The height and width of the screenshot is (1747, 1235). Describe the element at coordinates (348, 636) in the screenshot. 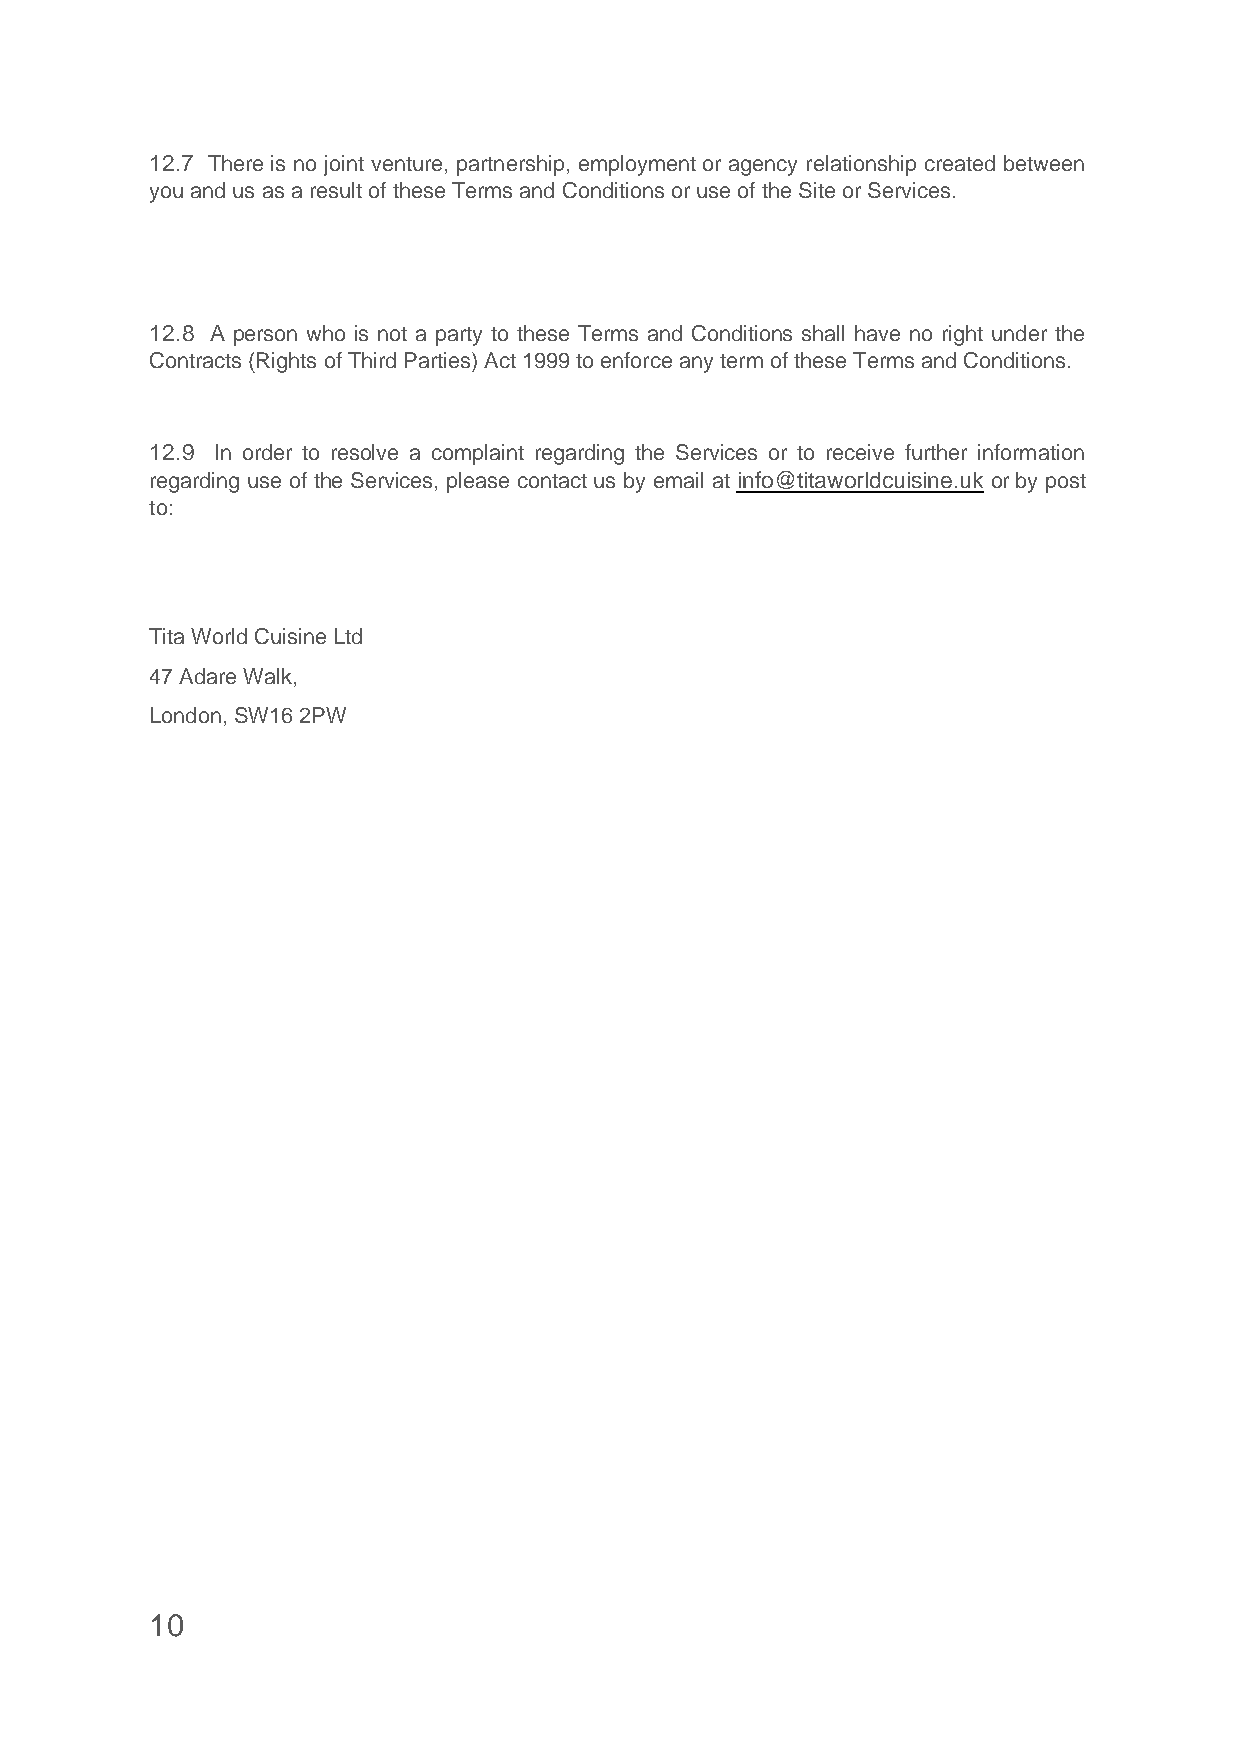

I see `Ltd` at that location.
